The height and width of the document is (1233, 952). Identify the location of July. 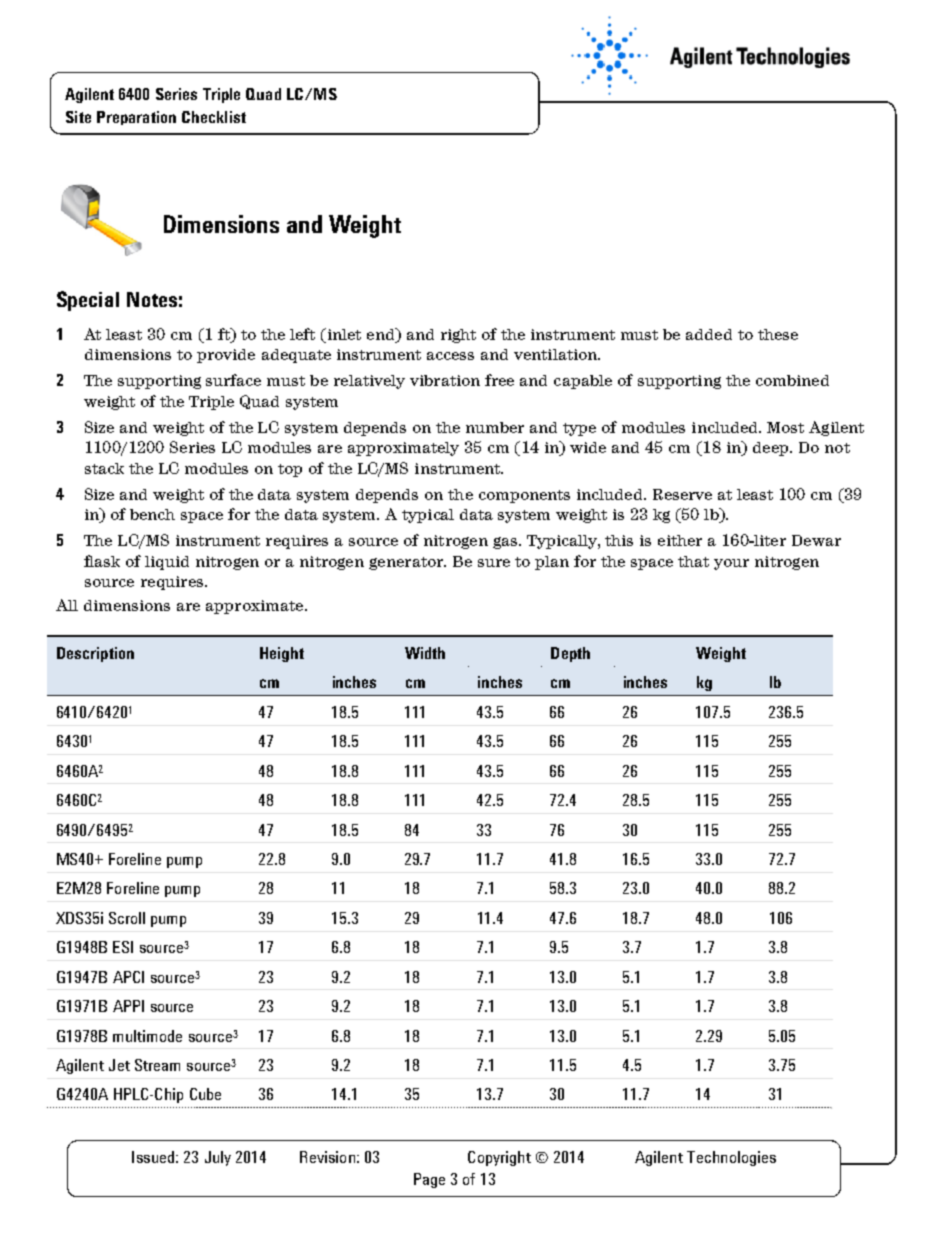
(218, 1158).
